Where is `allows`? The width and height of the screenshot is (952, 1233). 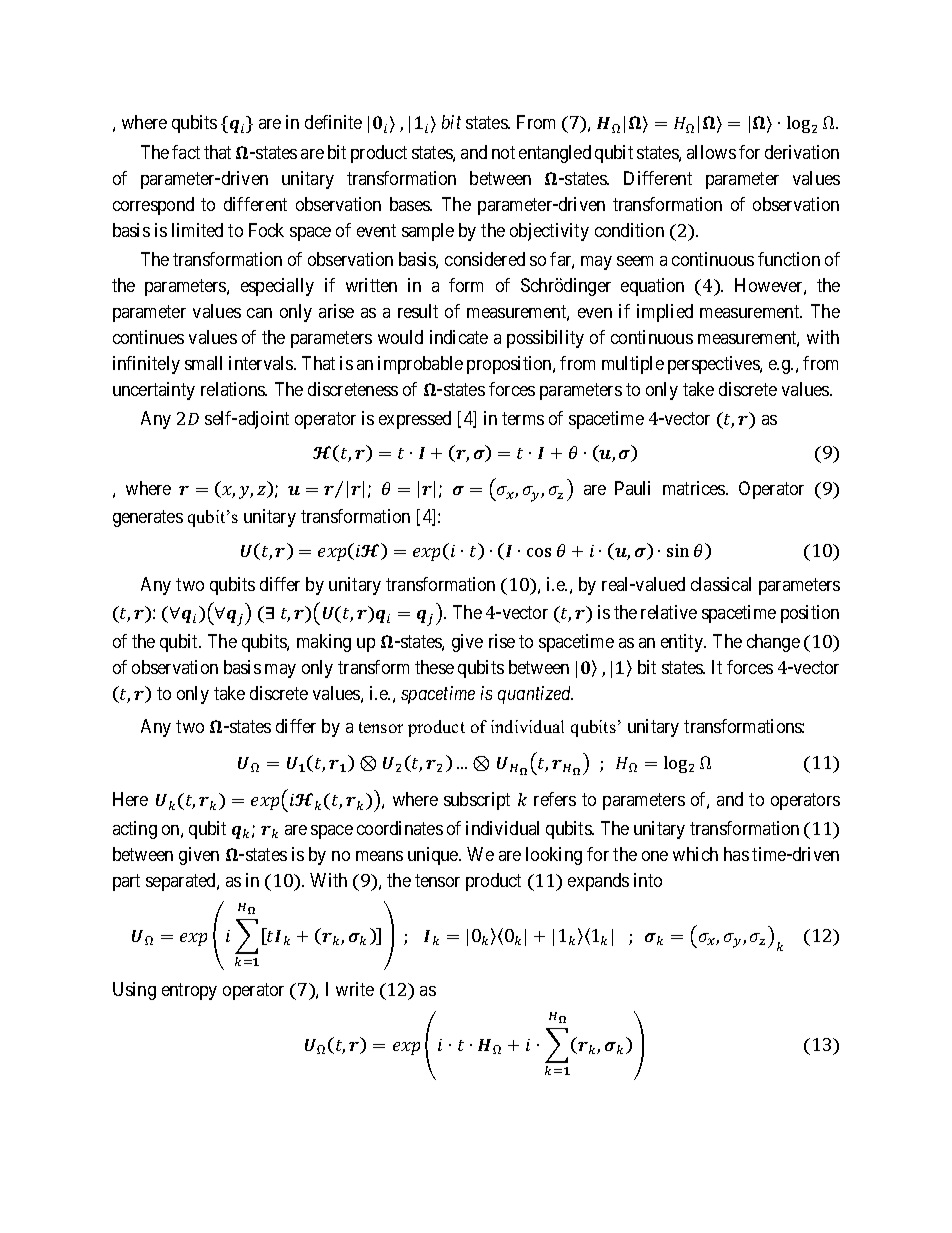 allows is located at coordinates (711, 152).
